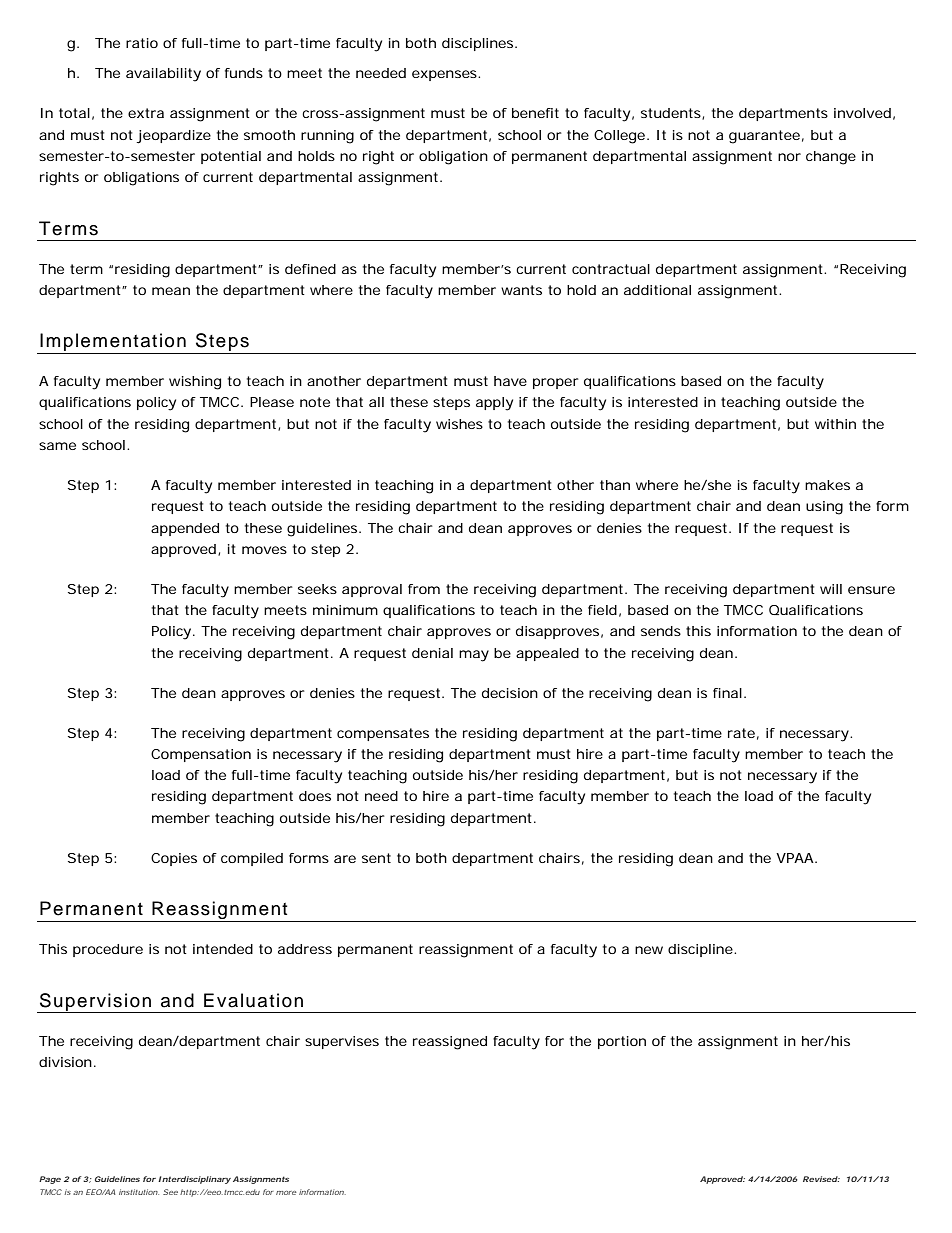 This screenshot has width=952, height=1233. Describe the element at coordinates (450, 1043) in the screenshot. I see `reassigned` at that location.
